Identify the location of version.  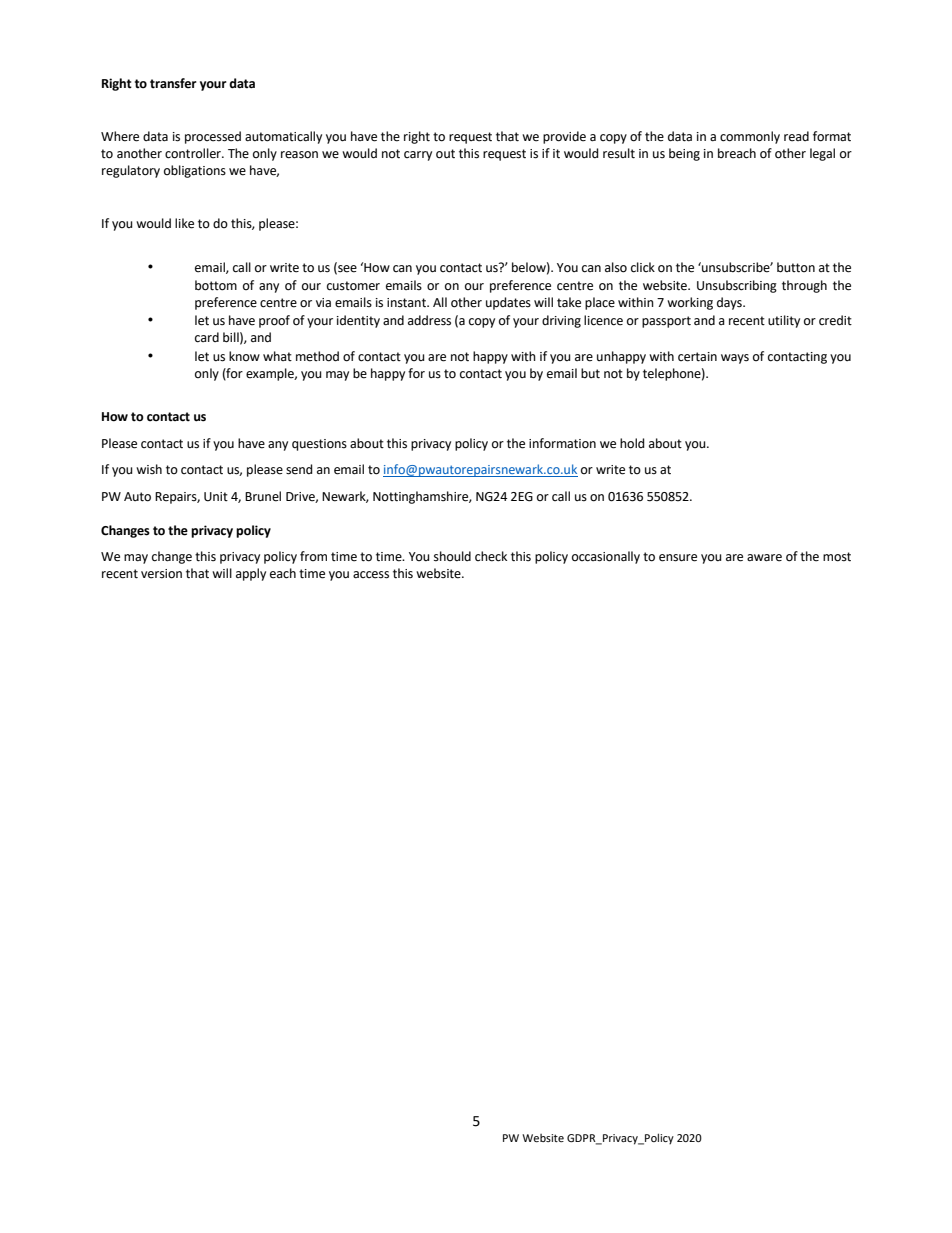
(161, 574).
